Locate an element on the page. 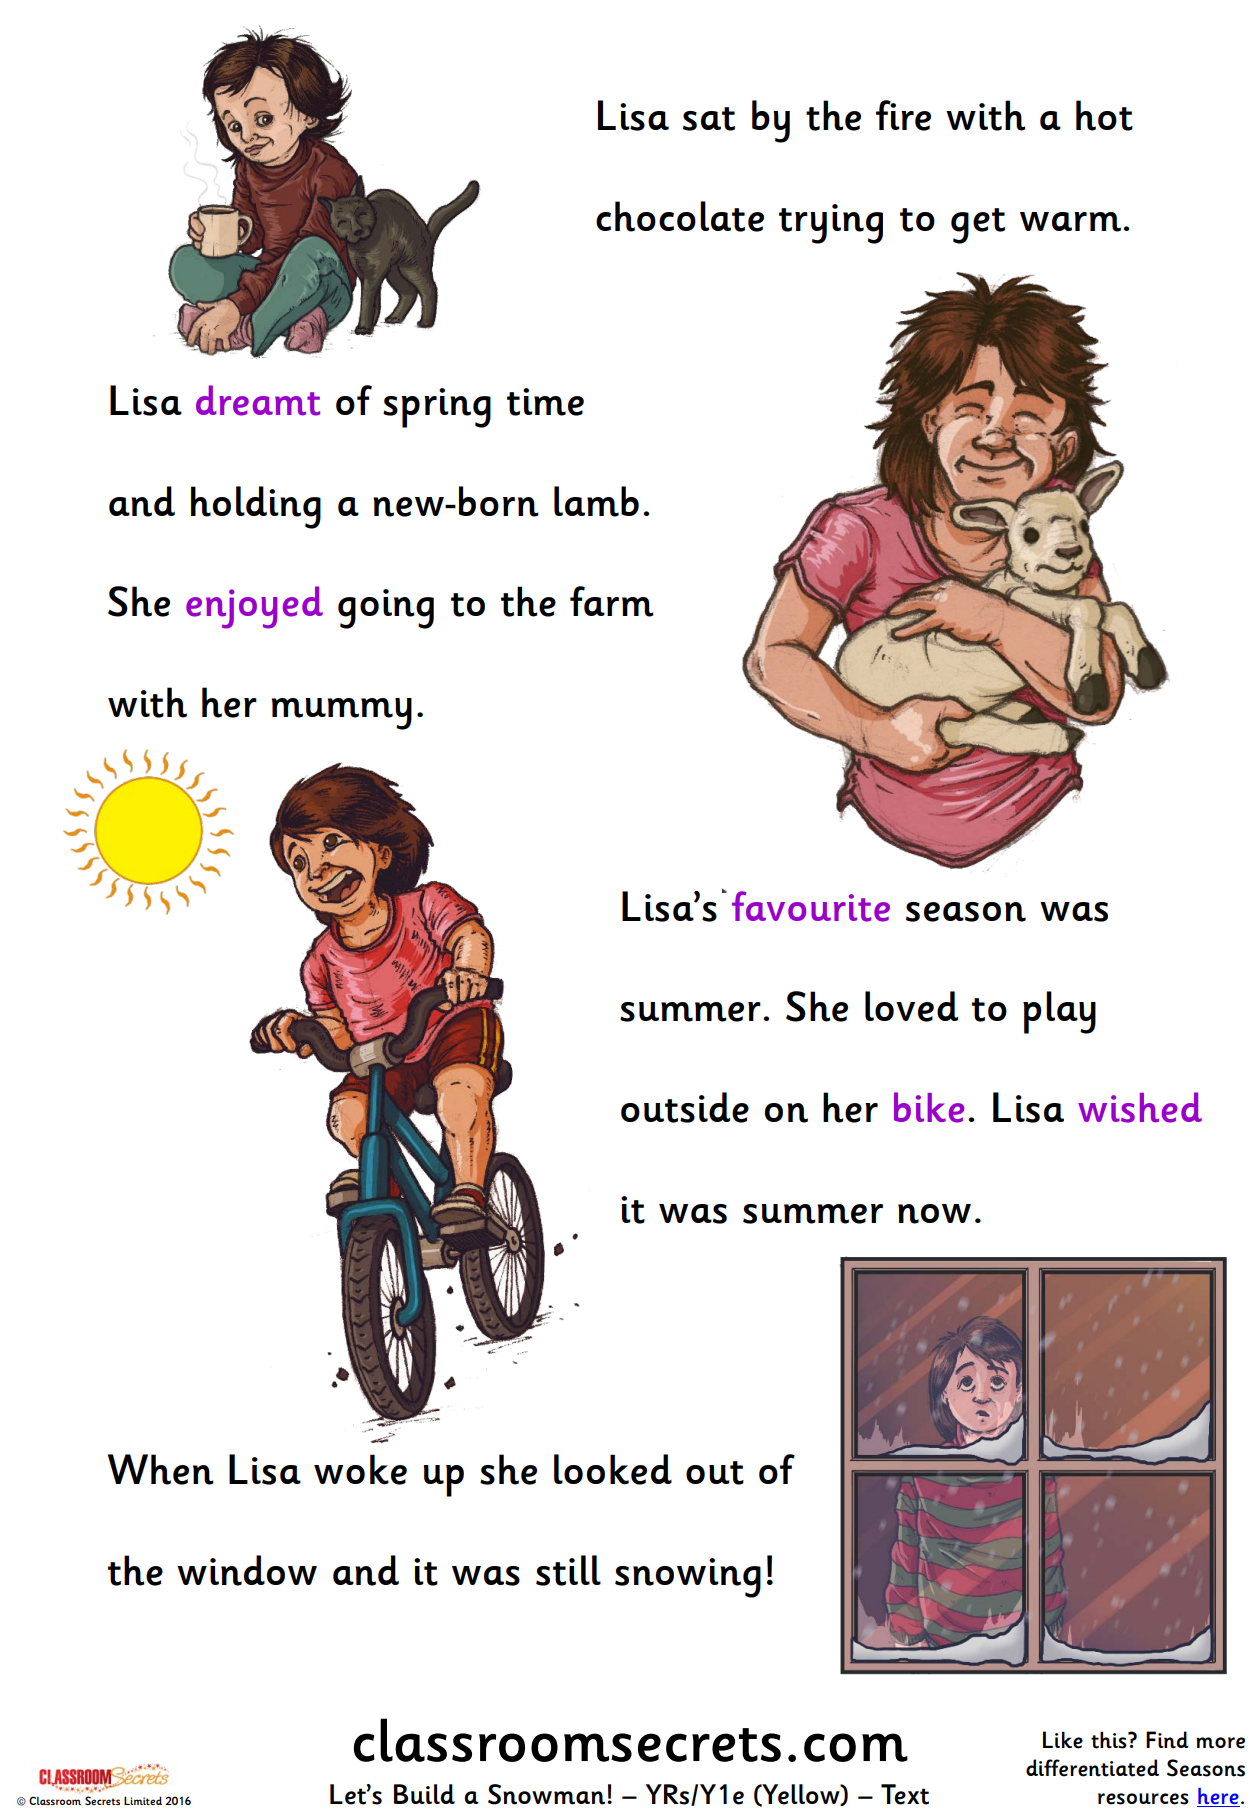 The height and width of the image is (1817, 1258). chocolate is located at coordinates (680, 216).
